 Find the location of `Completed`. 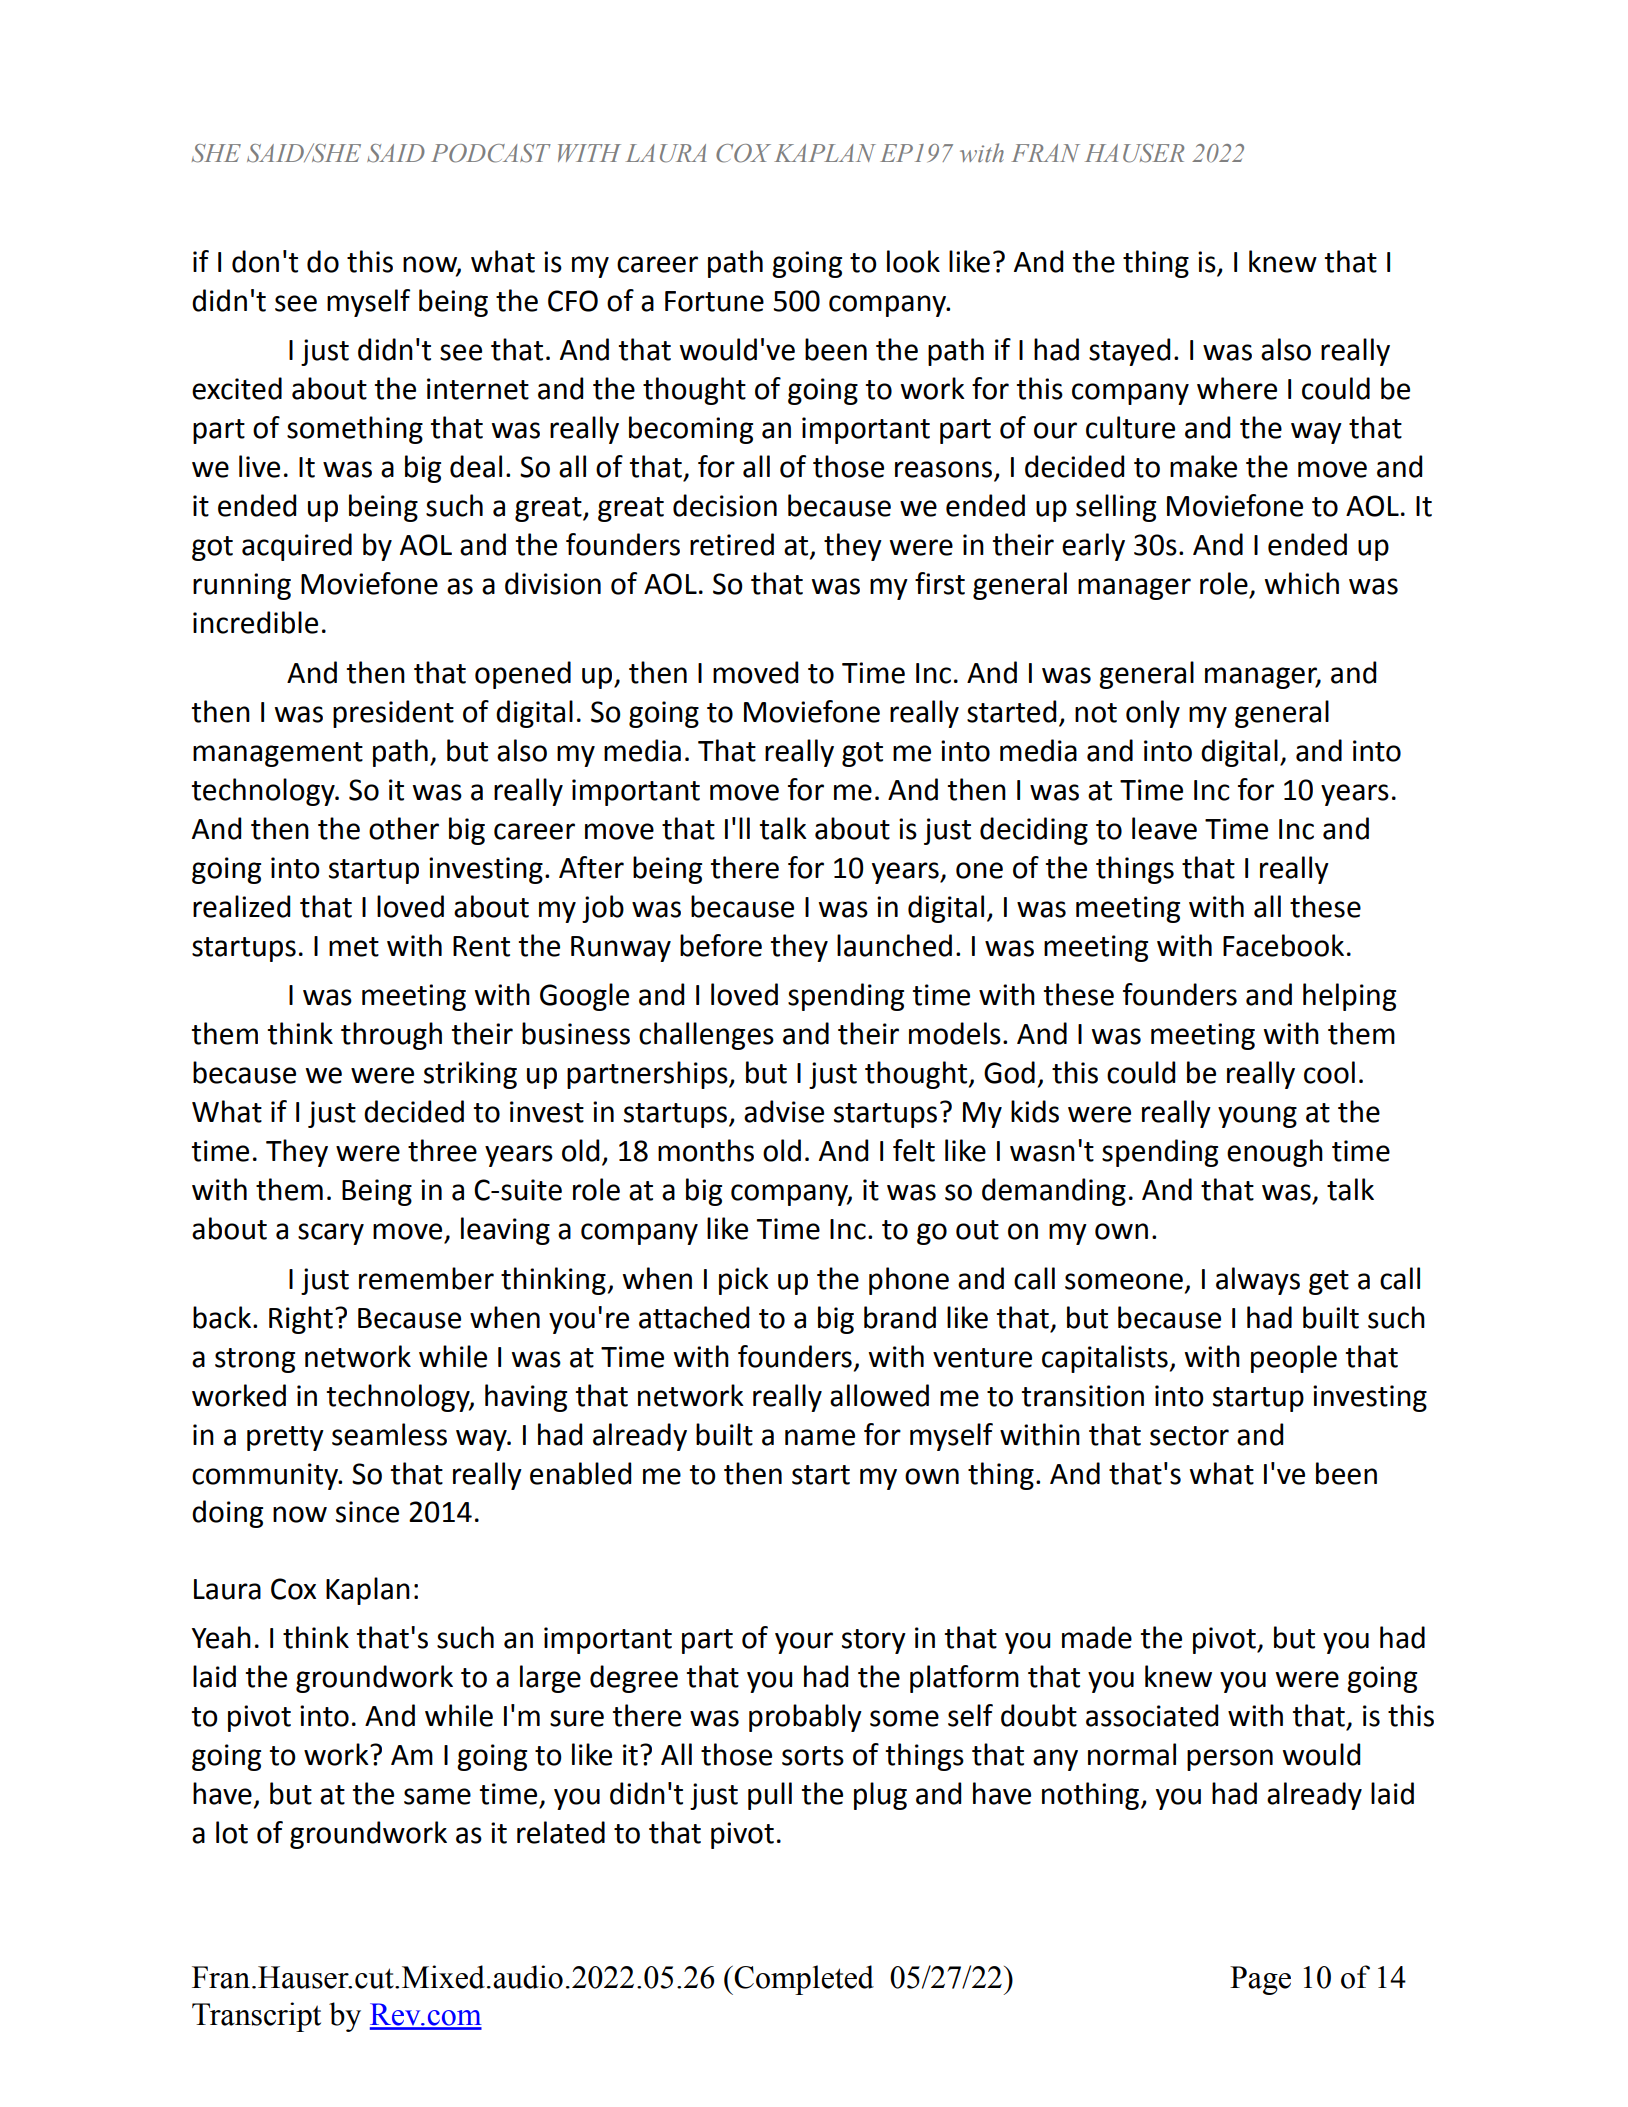

Completed is located at coordinates (804, 1980).
